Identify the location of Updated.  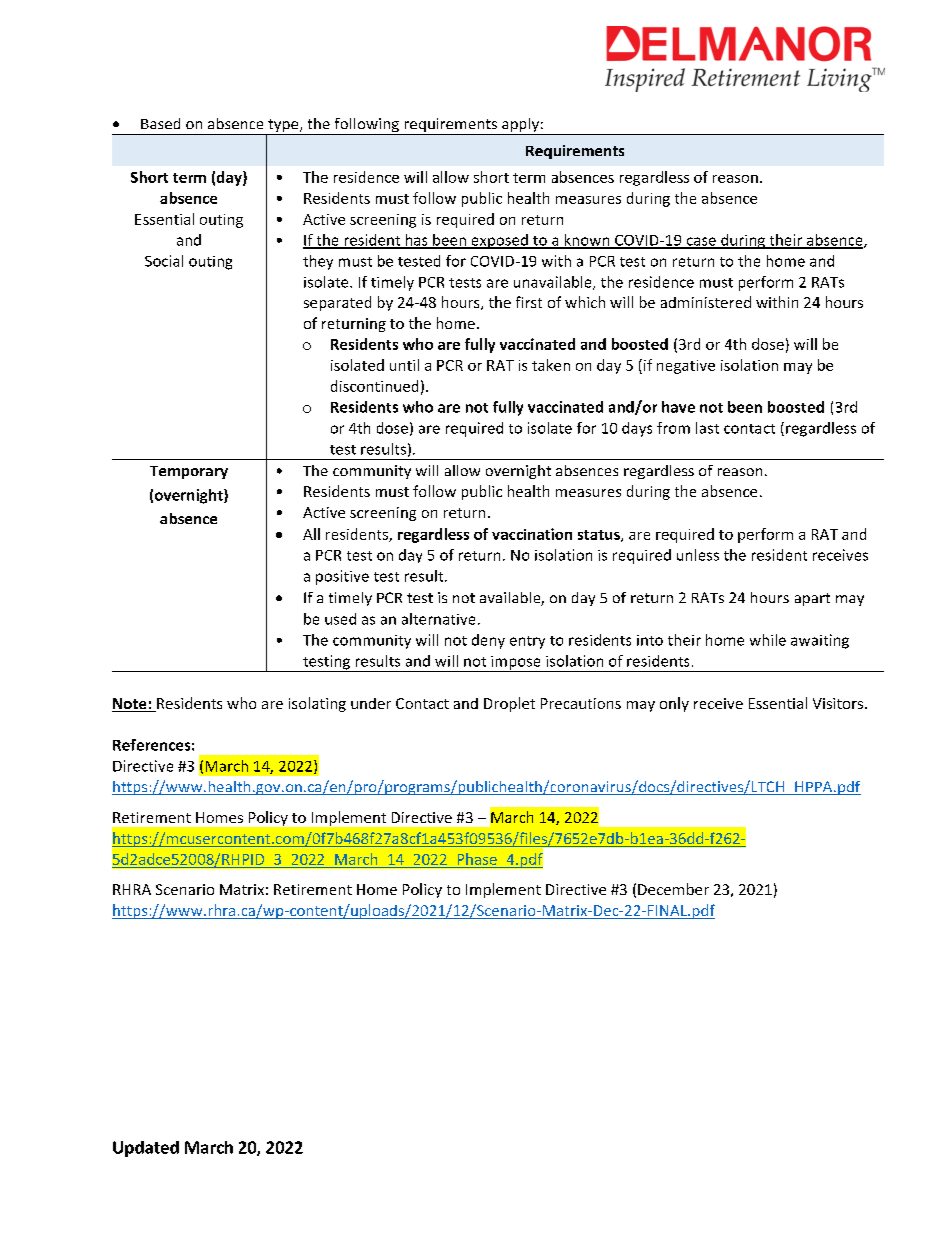
(146, 1149).
